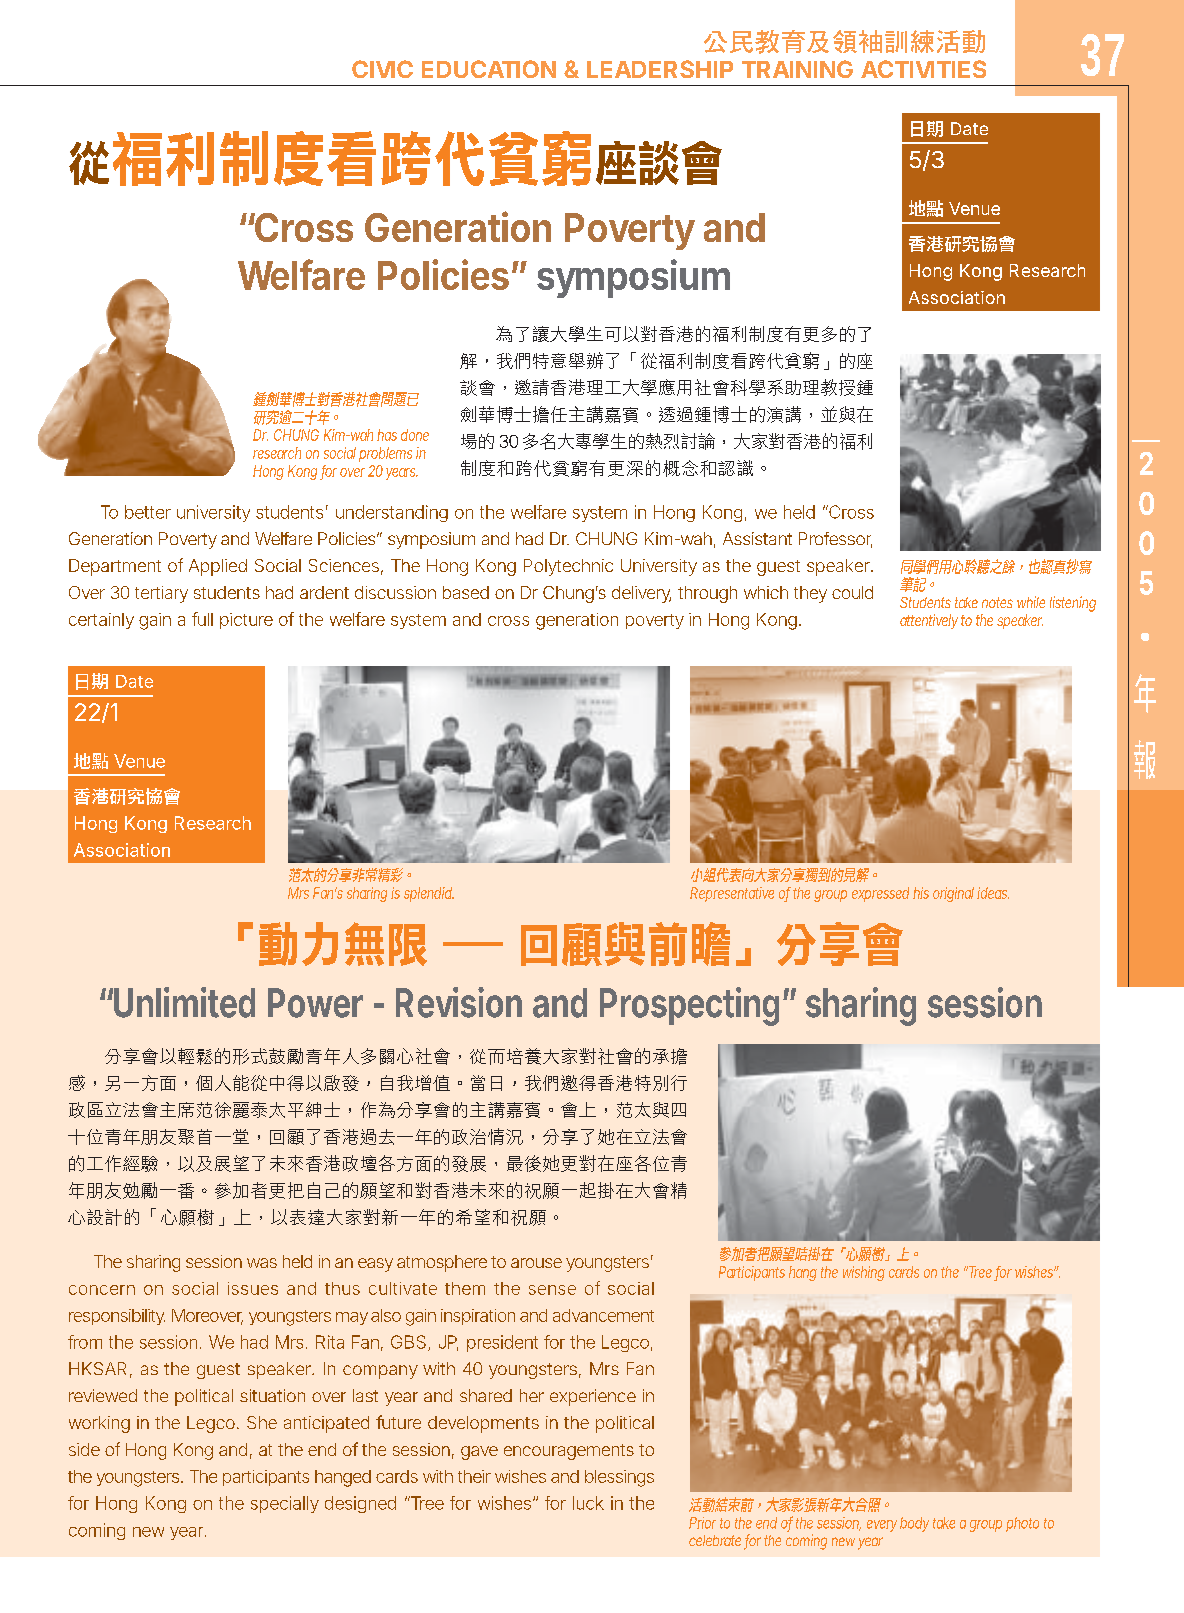 This screenshot has height=1613, width=1184. I want to click on Polytechnic, so click(568, 567).
